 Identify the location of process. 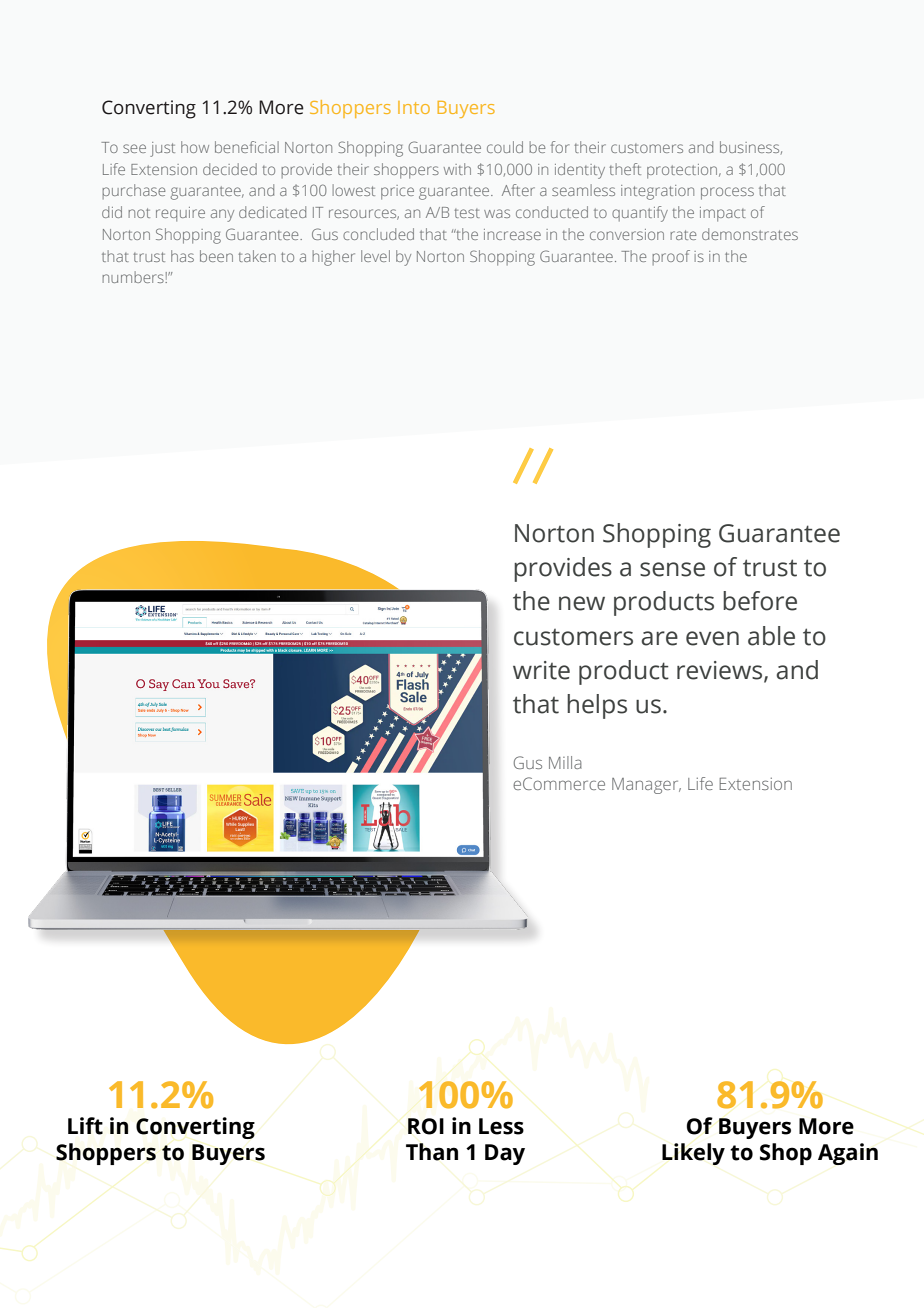
(727, 193).
